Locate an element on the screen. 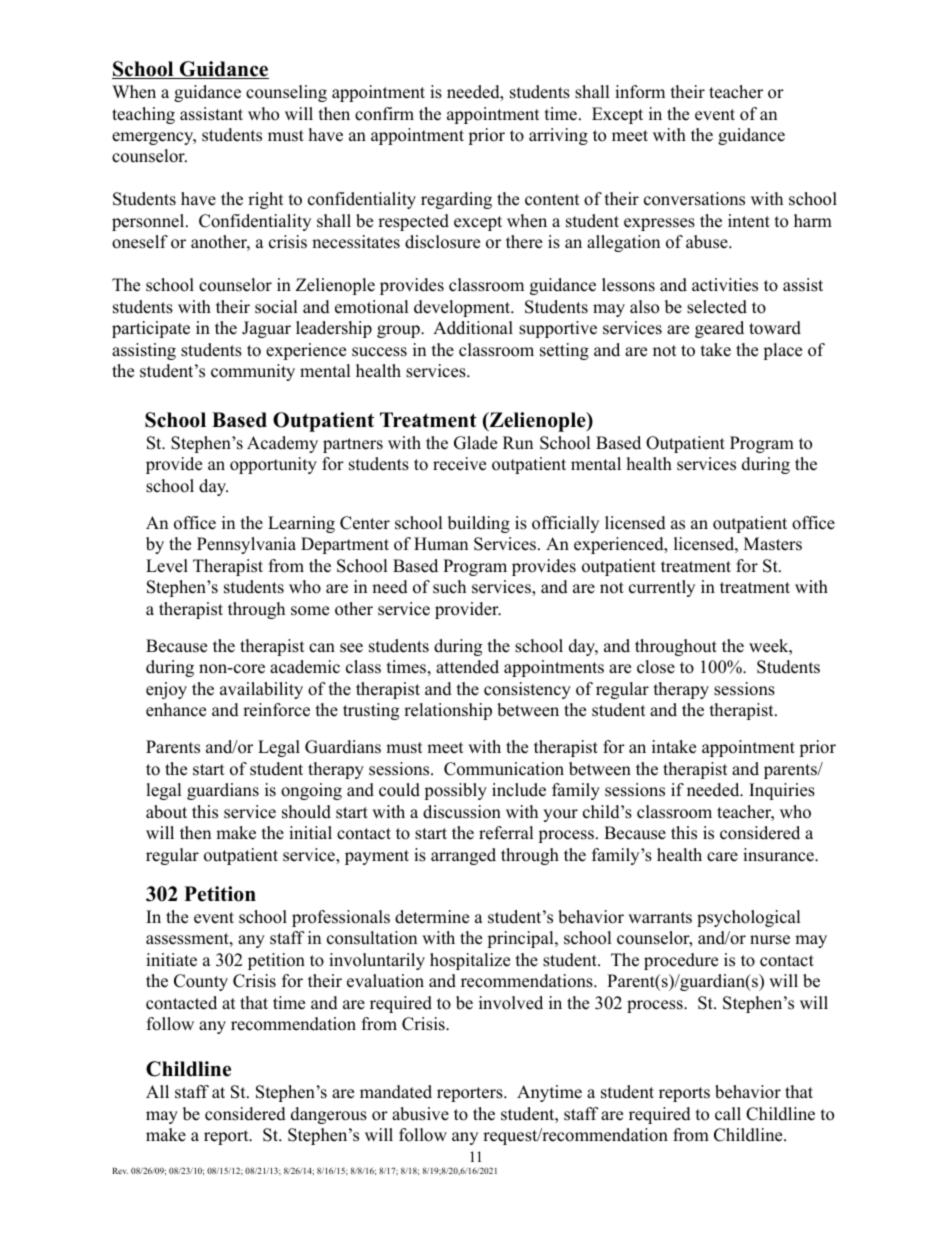 The image size is (952, 1233). inform is located at coordinates (640, 92).
